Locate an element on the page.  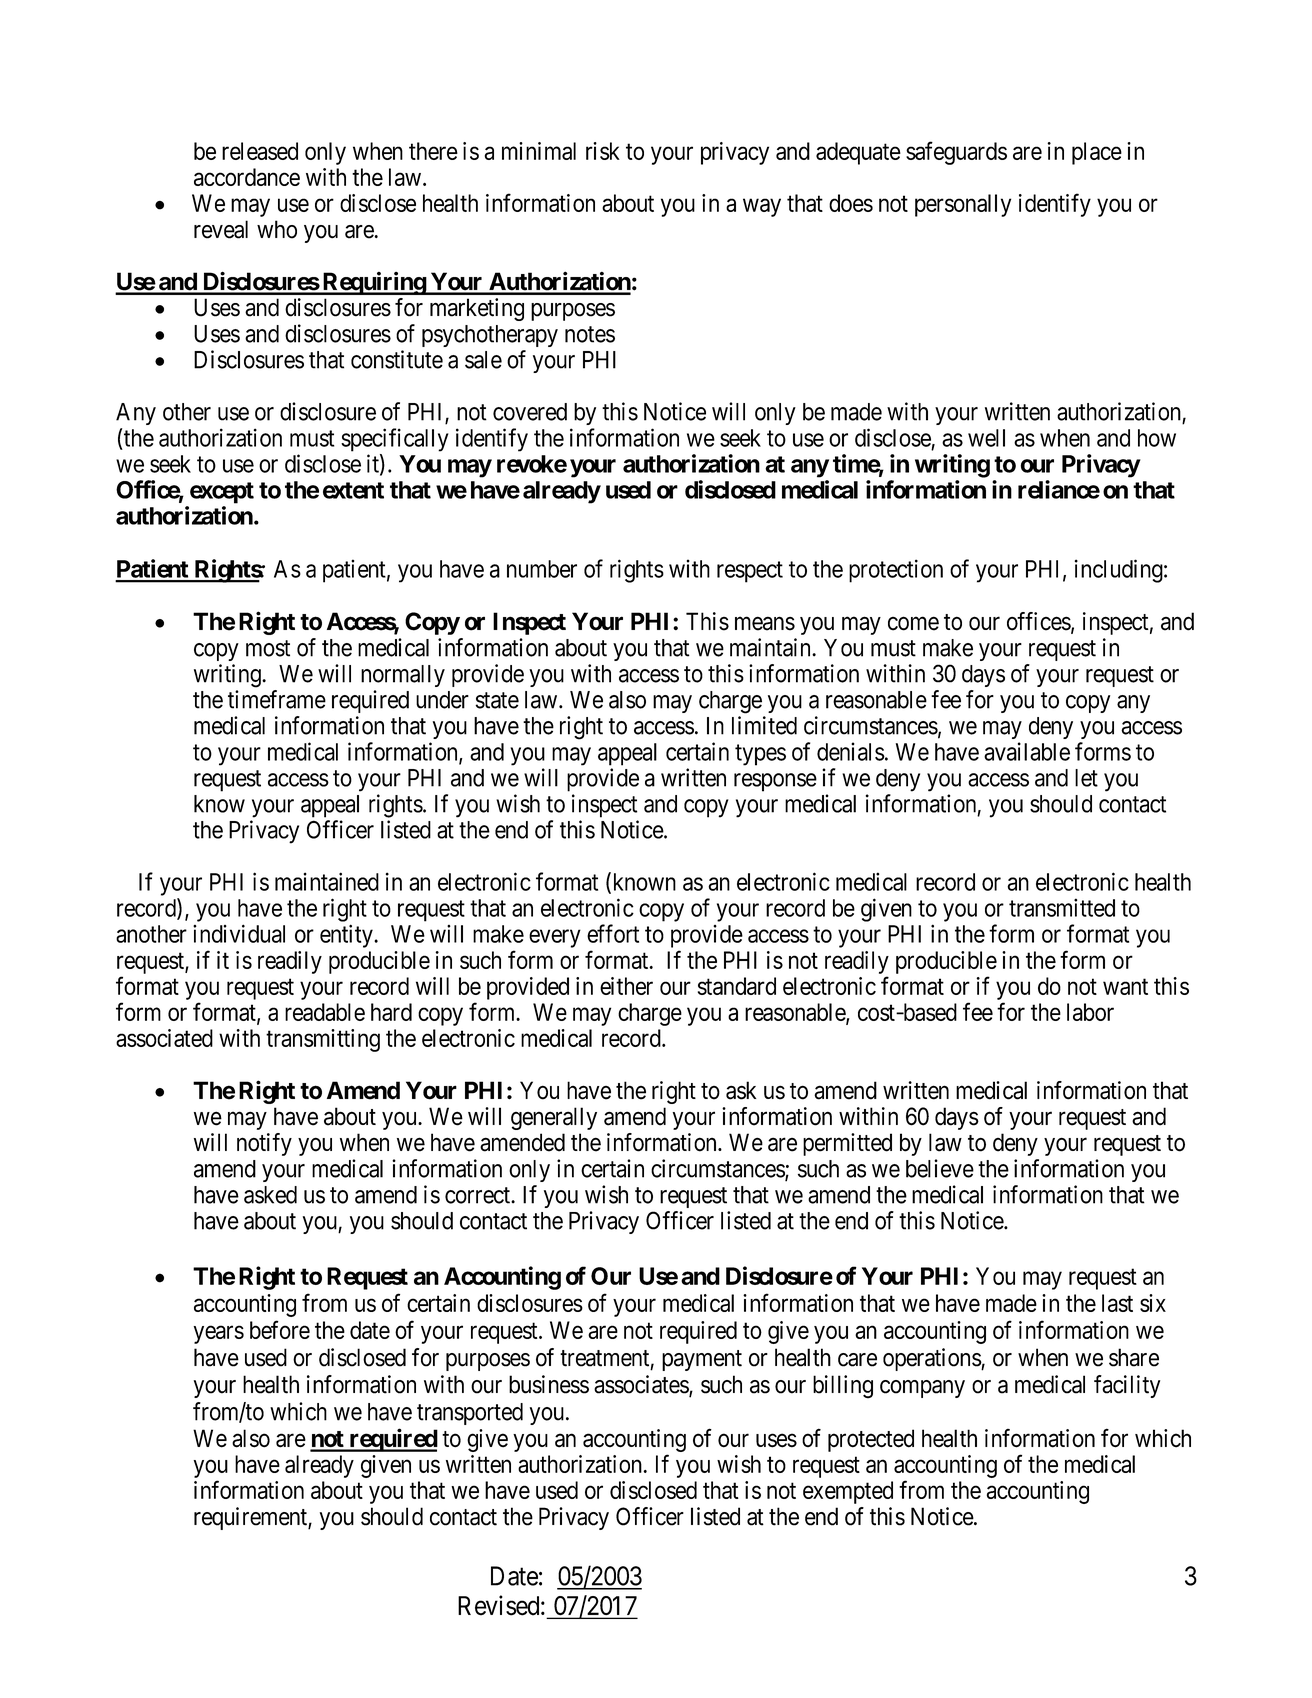
risk is located at coordinates (603, 151).
